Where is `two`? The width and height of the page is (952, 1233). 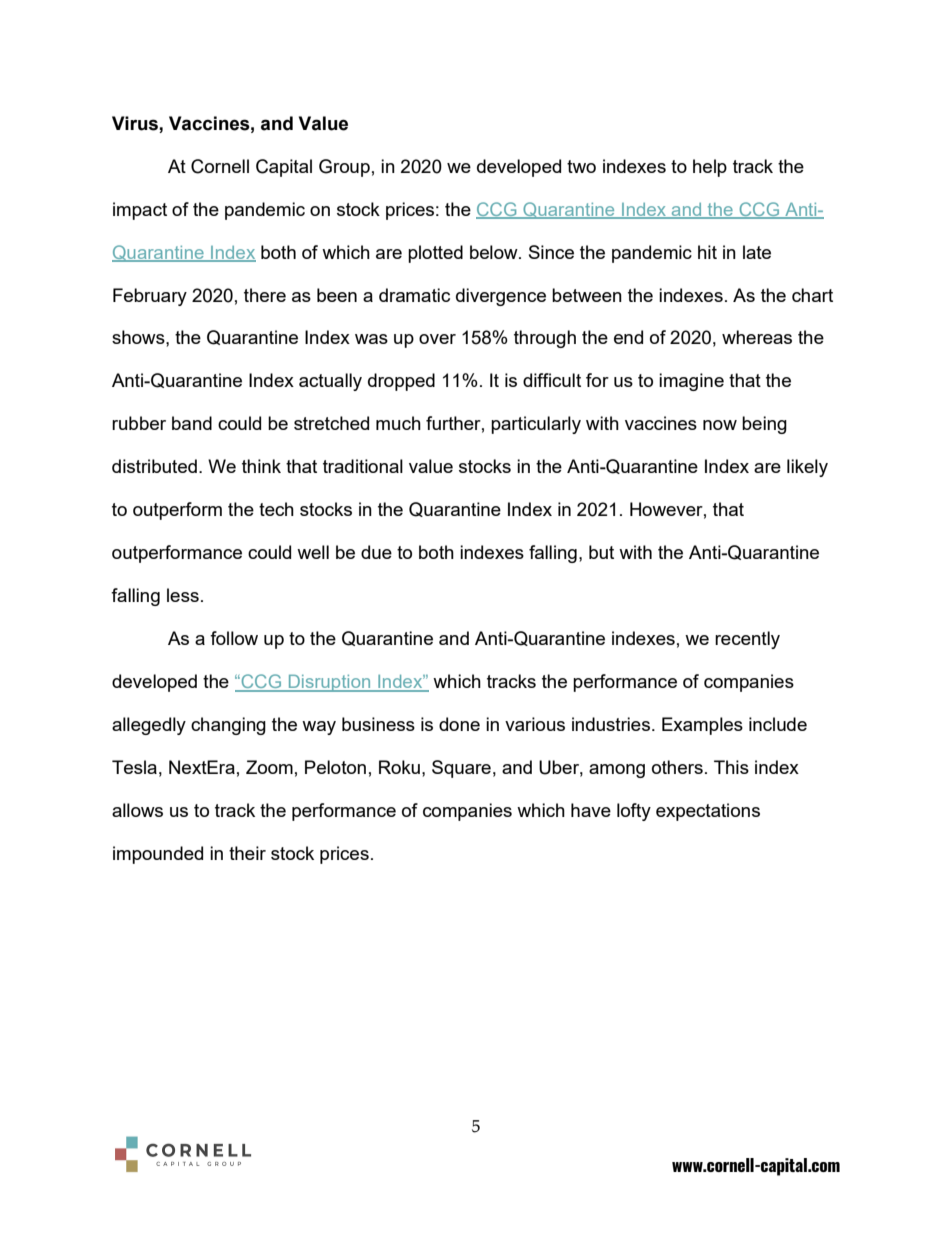 two is located at coordinates (581, 166).
